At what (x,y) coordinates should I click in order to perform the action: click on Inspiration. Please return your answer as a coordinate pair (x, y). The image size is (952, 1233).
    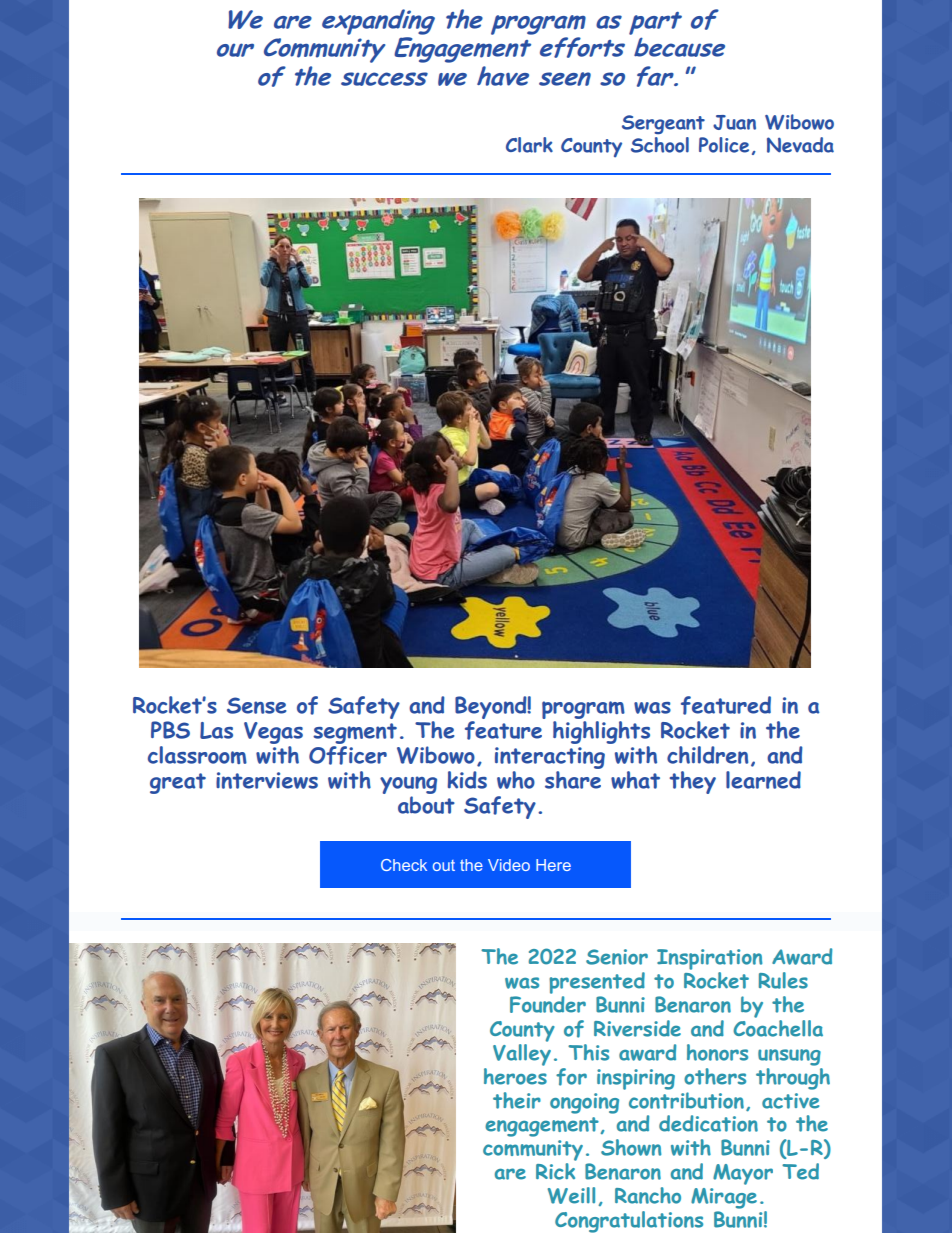
    Looking at the image, I should click on (709, 959).
